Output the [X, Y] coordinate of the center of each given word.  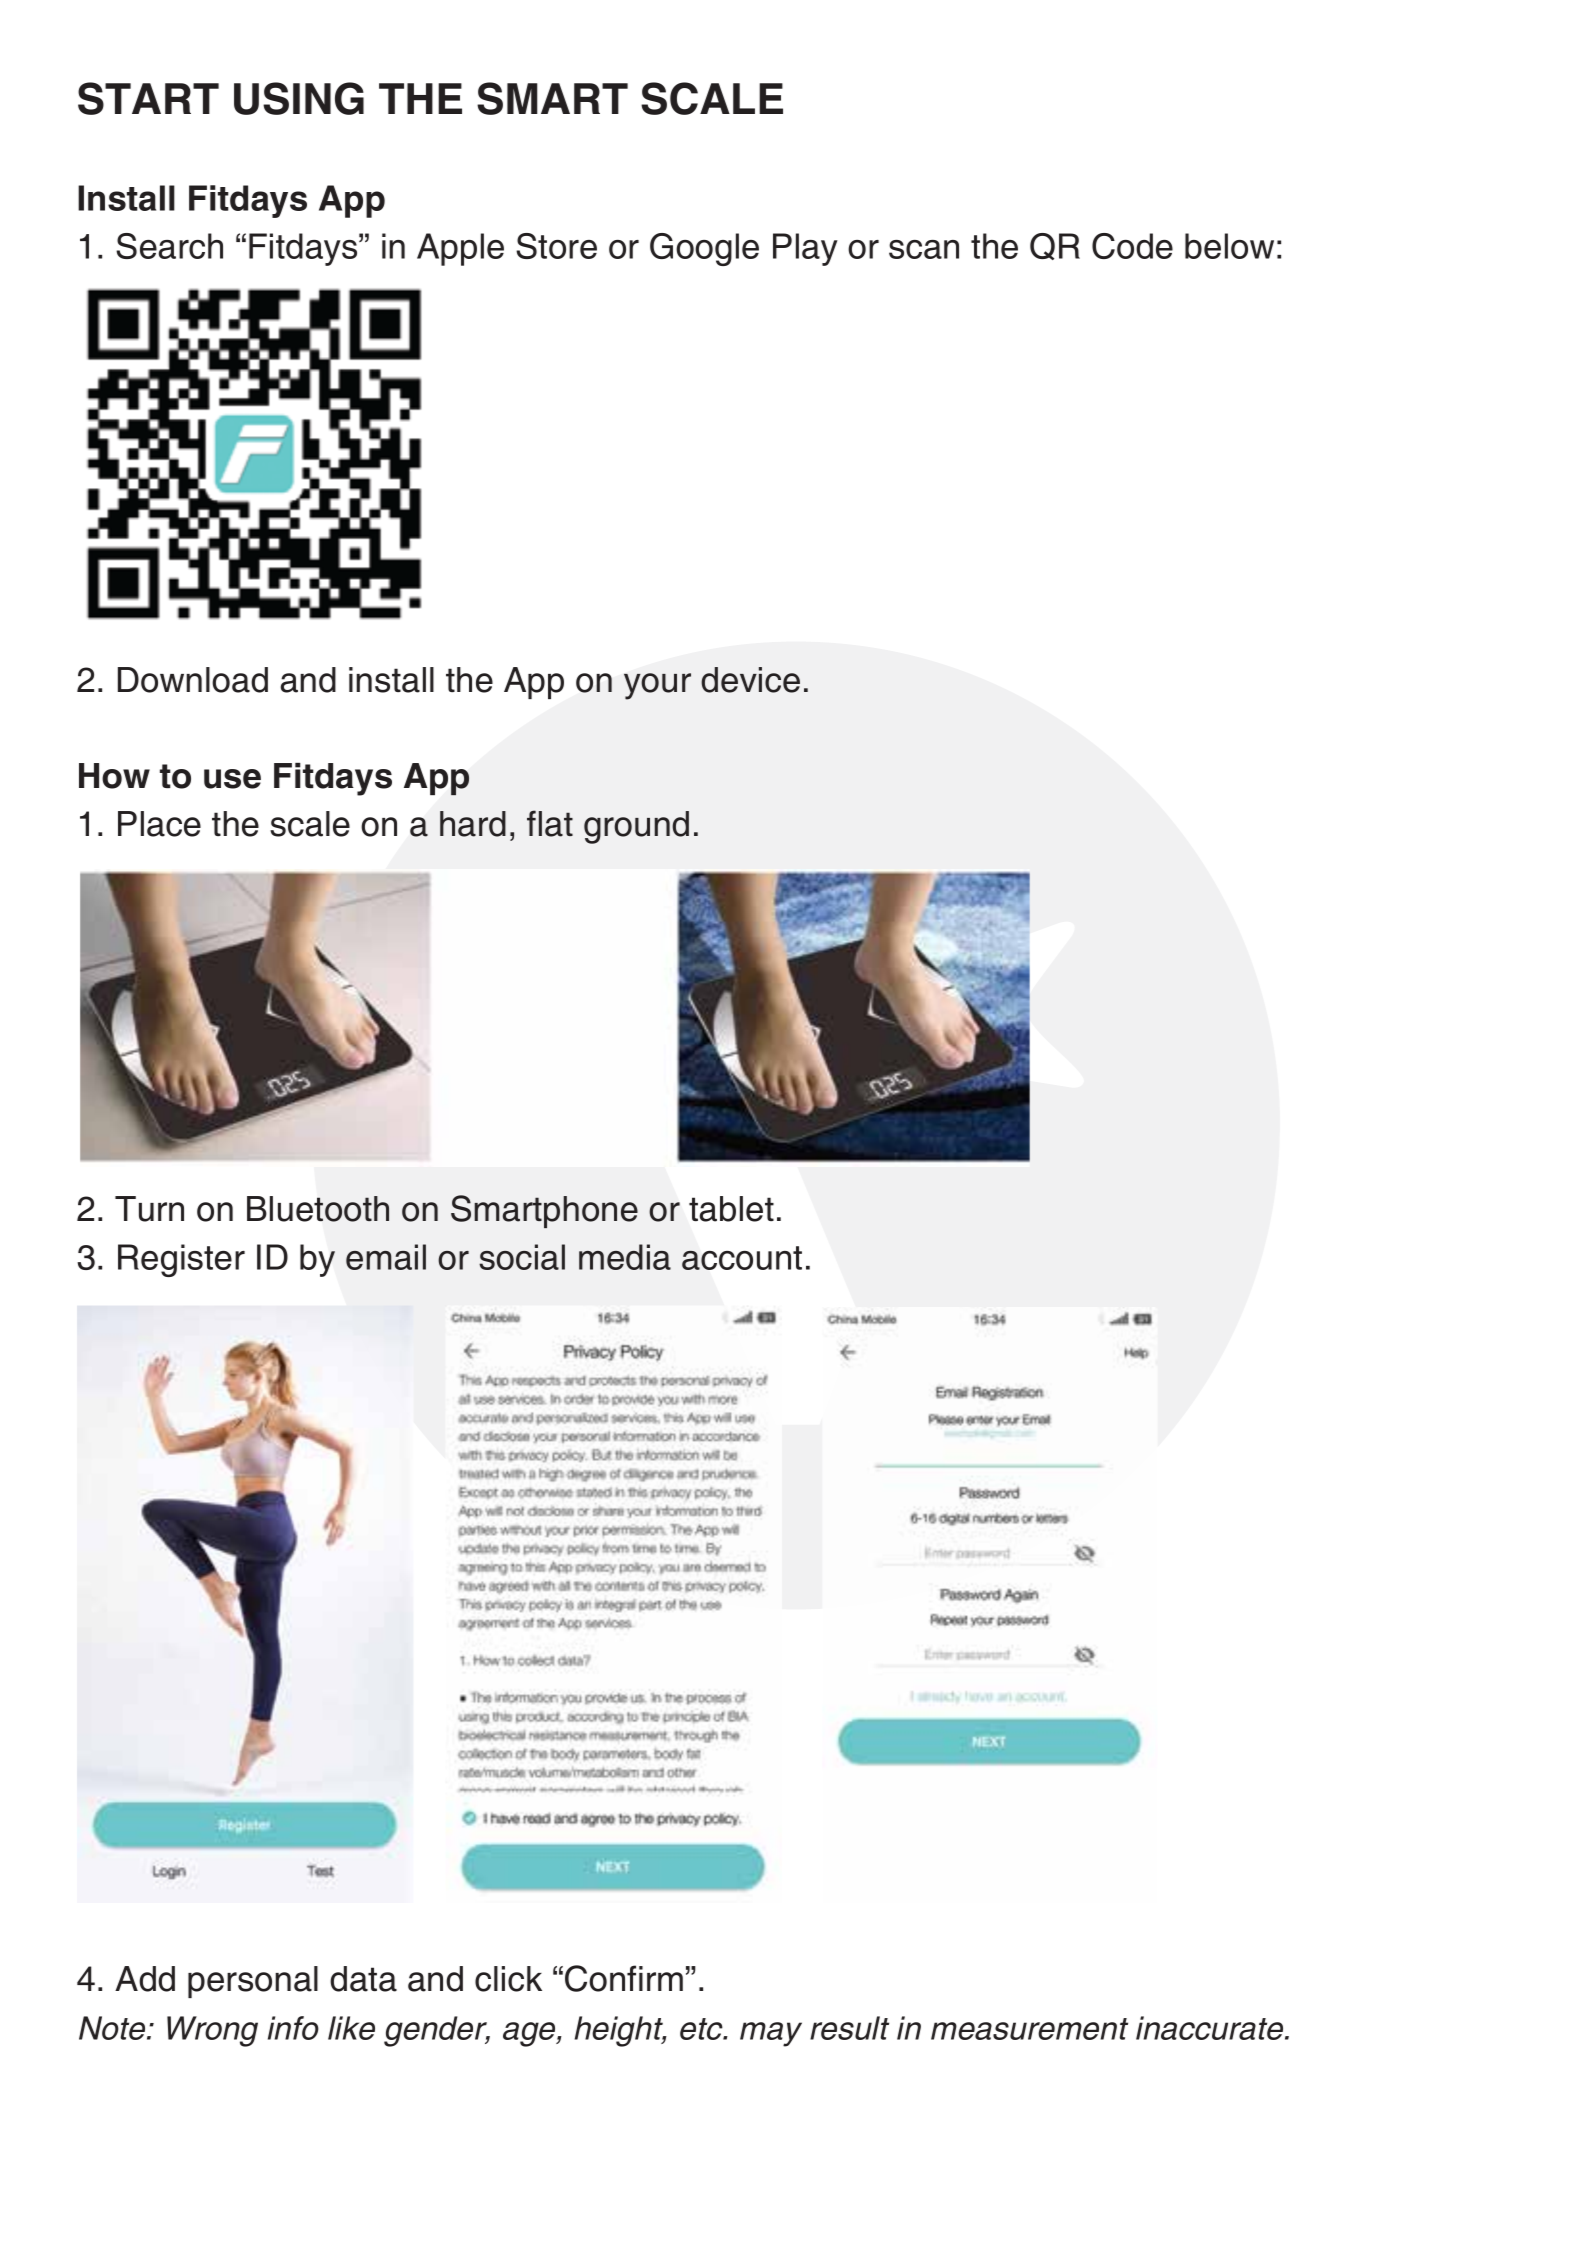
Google [704, 249]
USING [299, 98]
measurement [1029, 2029]
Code [1132, 246]
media [625, 1257]
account [742, 1258]
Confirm [624, 1978]
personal [253, 1982]
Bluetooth [318, 1209]
